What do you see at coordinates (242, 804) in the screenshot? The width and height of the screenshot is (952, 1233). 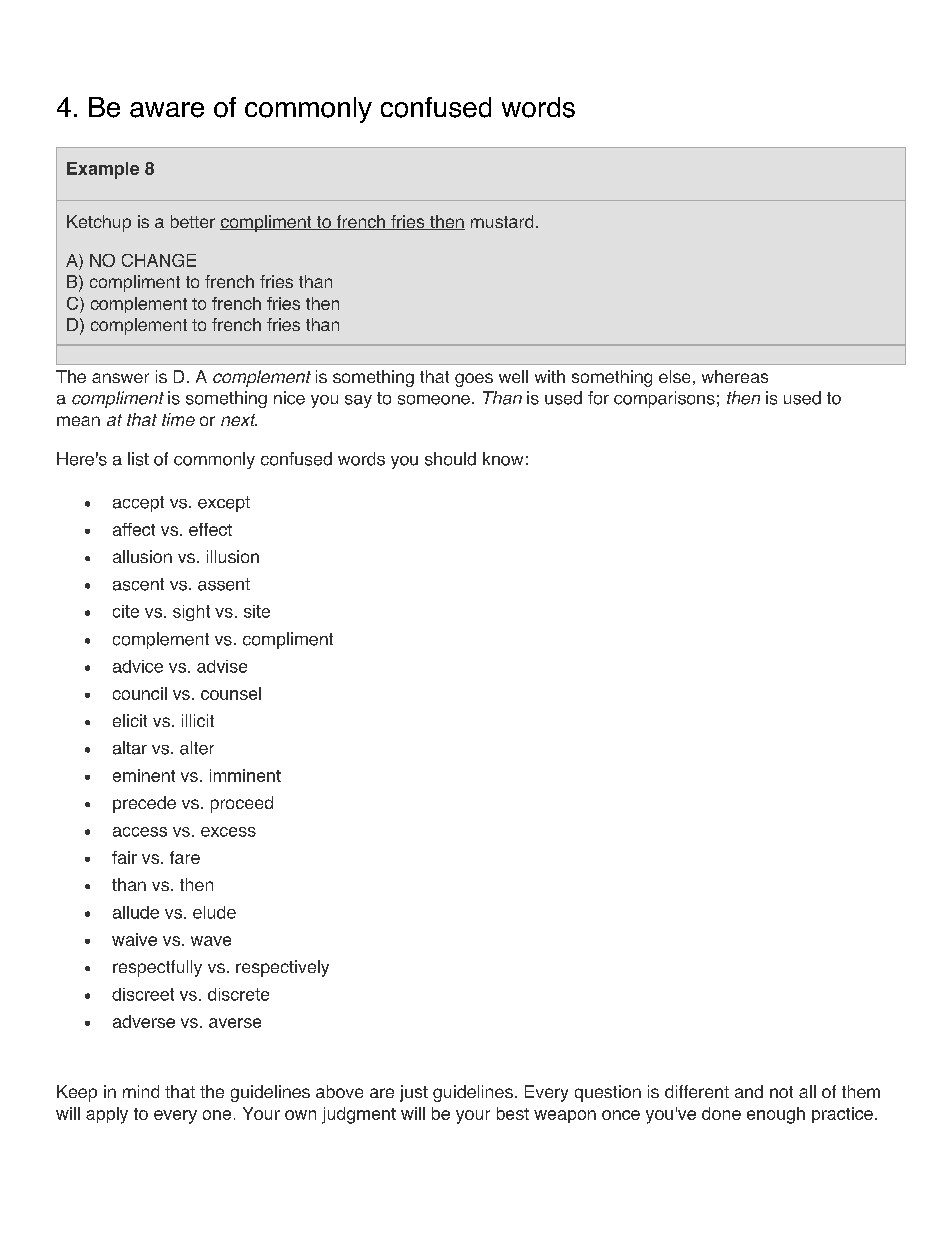 I see `proceed` at bounding box center [242, 804].
